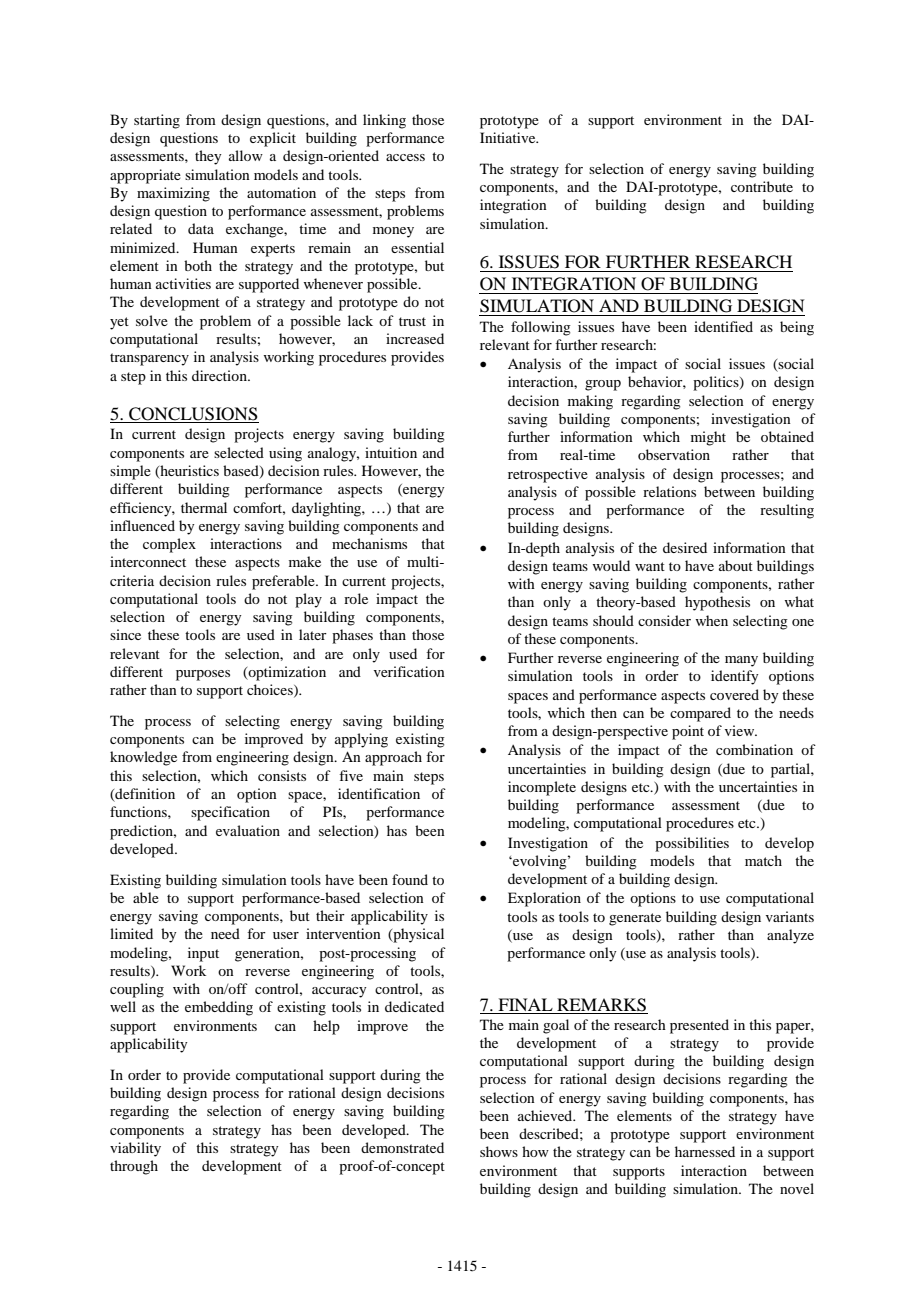  I want to click on input, so click(203, 954).
